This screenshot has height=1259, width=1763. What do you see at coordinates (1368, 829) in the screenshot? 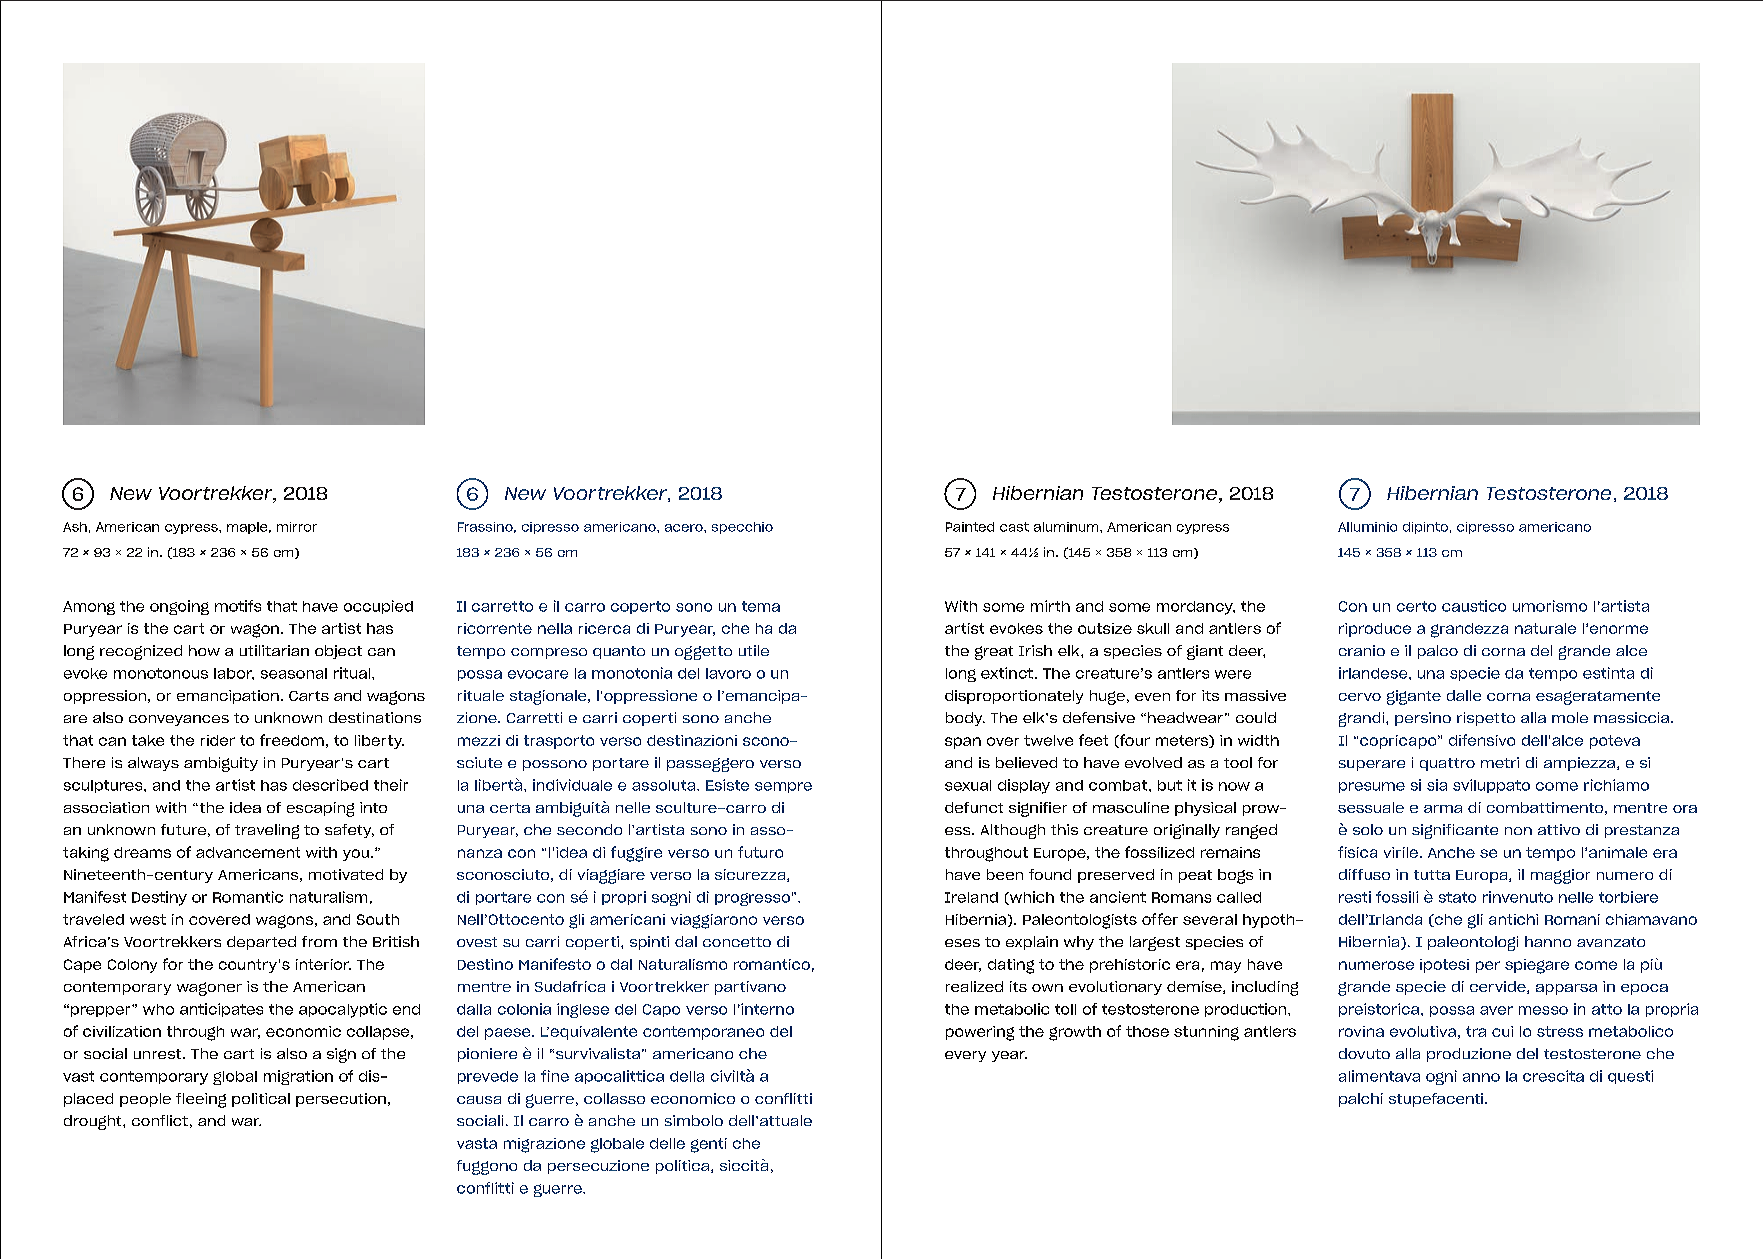
I see `solo` at bounding box center [1368, 829].
